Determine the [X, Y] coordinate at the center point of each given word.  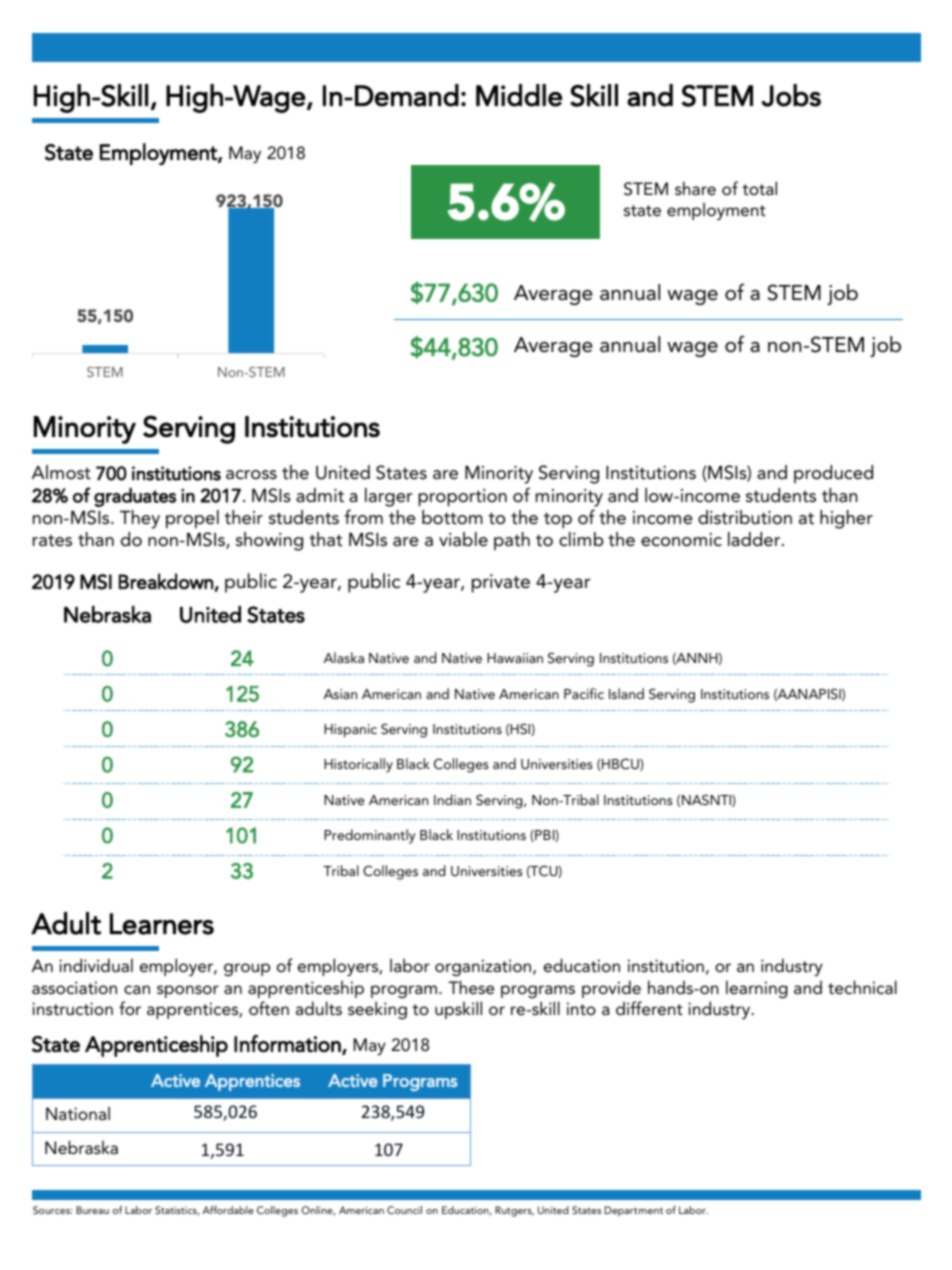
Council [404, 1210]
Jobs [791, 95]
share [695, 188]
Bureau [92, 1210]
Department [633, 1211]
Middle [519, 95]
